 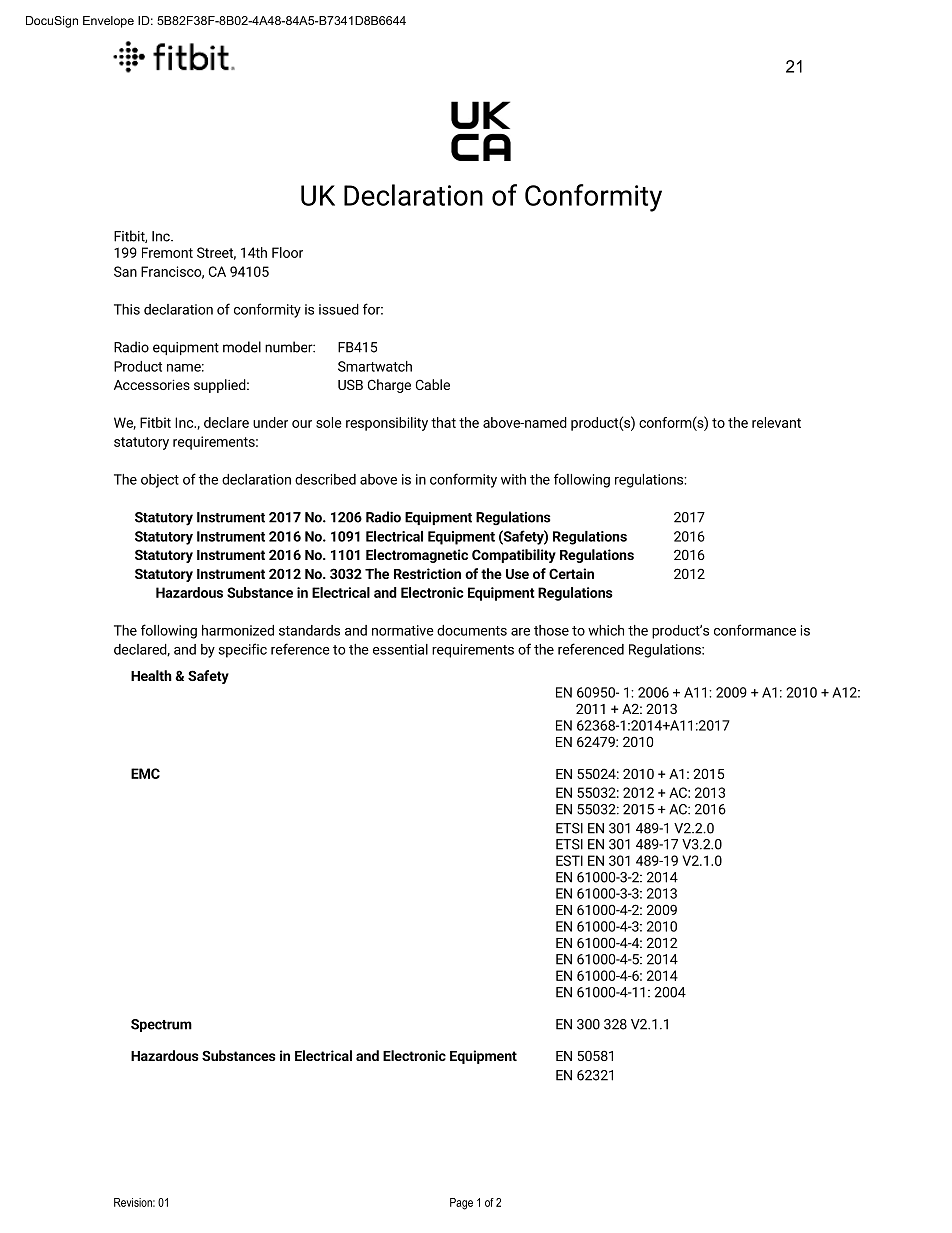 I want to click on relevant, so click(x=776, y=422).
